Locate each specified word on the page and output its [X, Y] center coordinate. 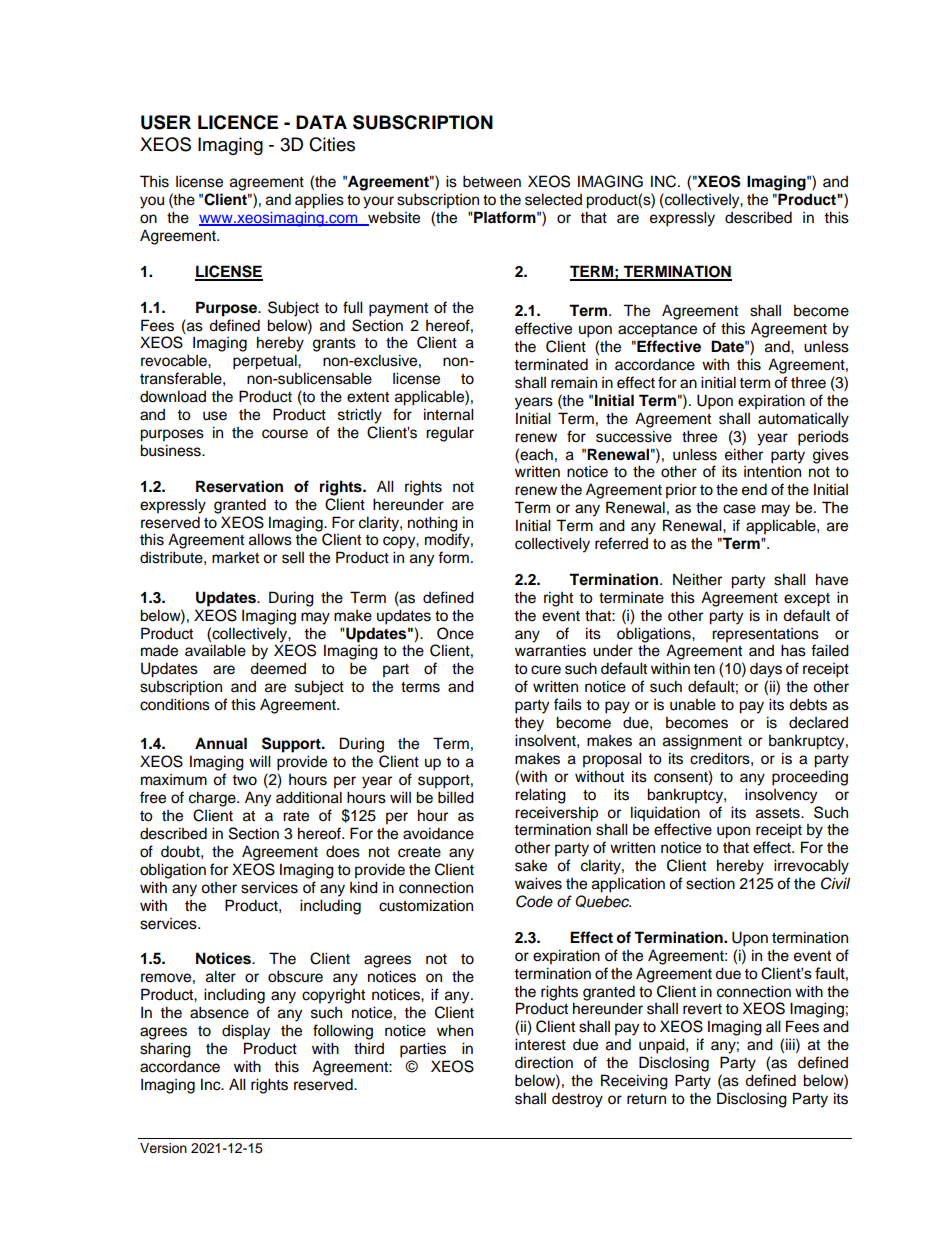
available [215, 650]
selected [553, 199]
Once [455, 633]
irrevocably [811, 867]
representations [765, 635]
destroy [577, 1100]
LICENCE [238, 122]
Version [163, 1148]
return [646, 1099]
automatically [803, 420]
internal [449, 414]
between [492, 181]
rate [296, 816]
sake [531, 866]
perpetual [266, 362]
